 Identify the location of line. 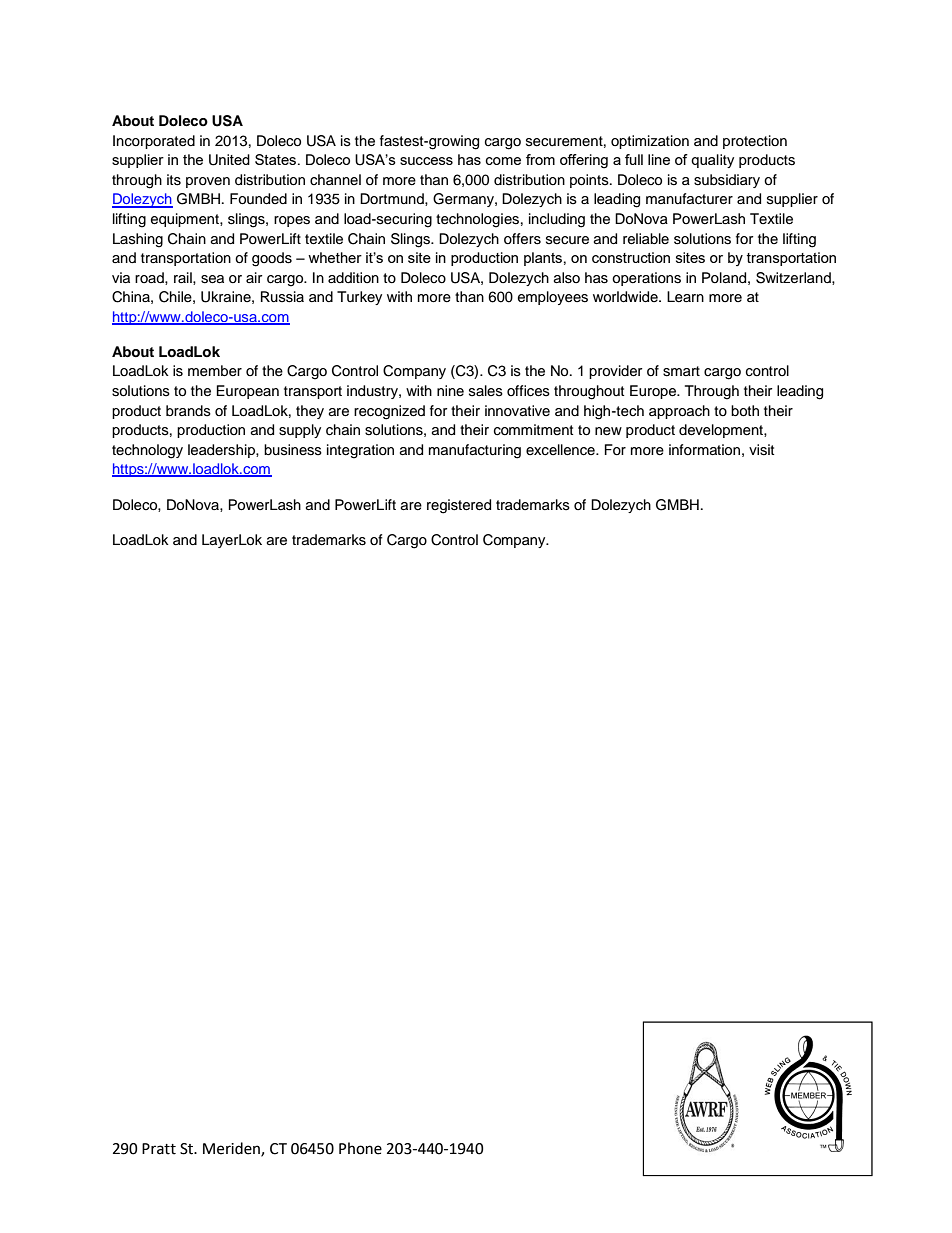
(659, 159).
